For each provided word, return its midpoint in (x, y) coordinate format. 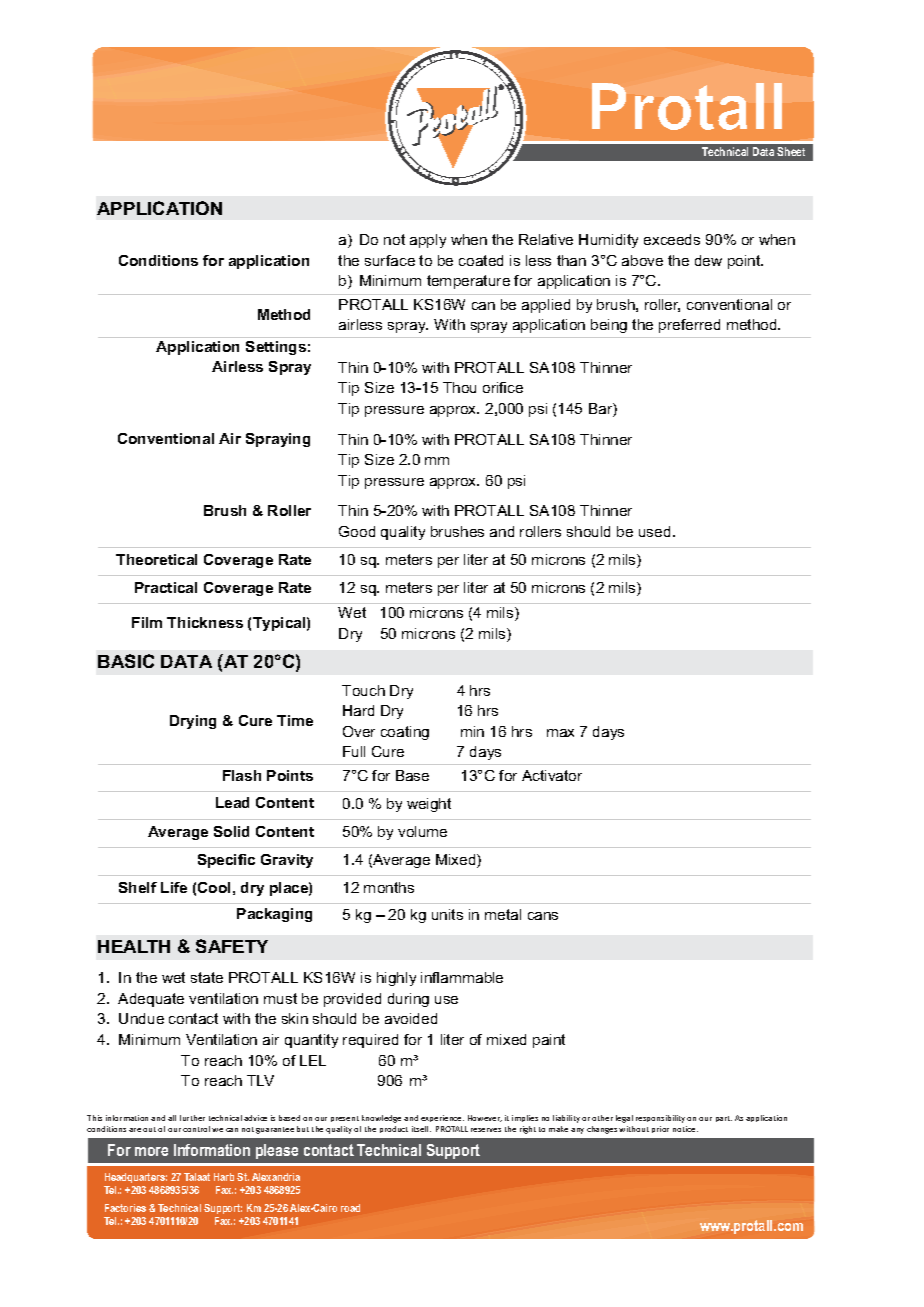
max (560, 733)
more (151, 1151)
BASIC (126, 661)
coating (405, 733)
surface (390, 260)
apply (428, 241)
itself (421, 1129)
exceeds (672, 239)
